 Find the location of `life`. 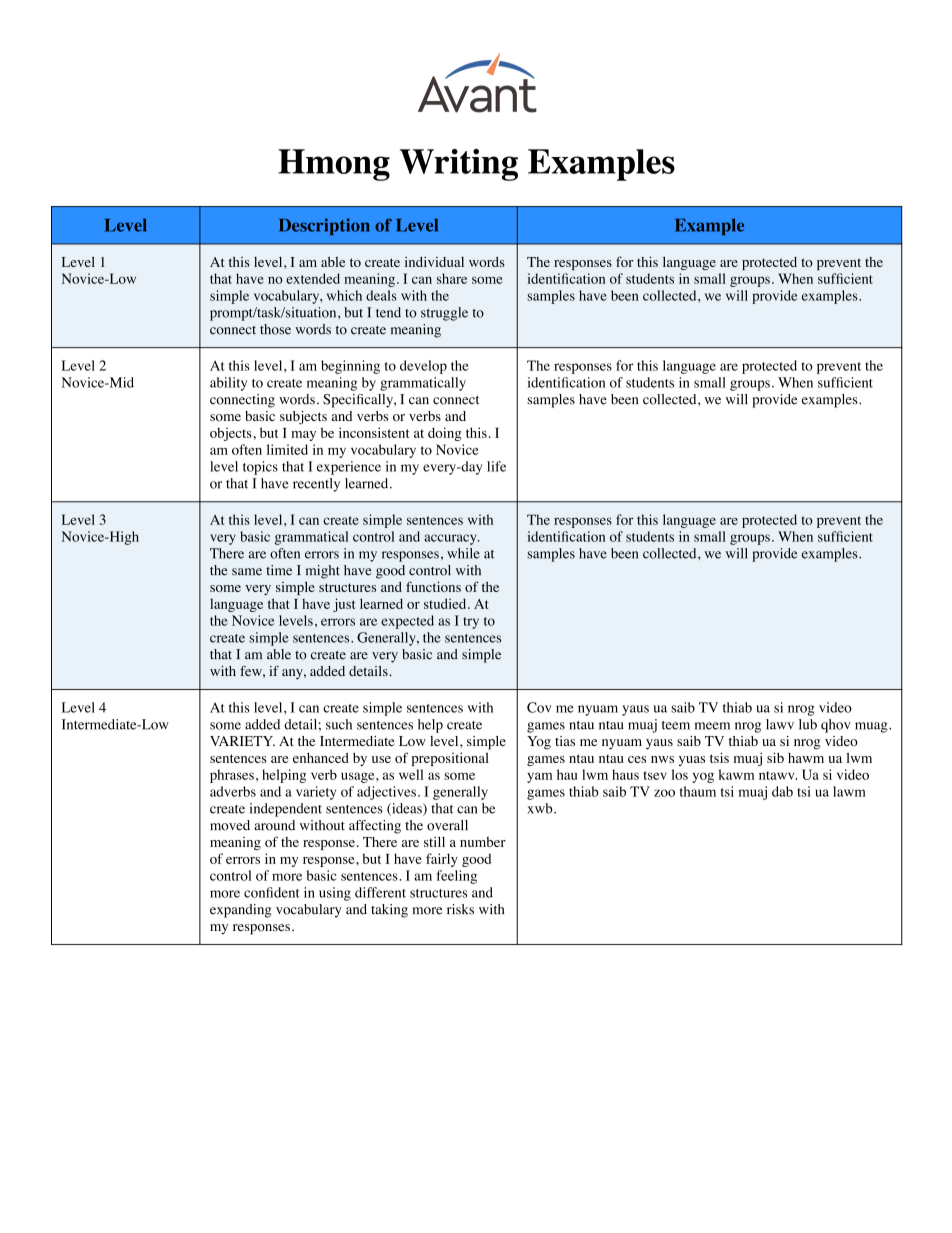

life is located at coordinates (496, 466).
